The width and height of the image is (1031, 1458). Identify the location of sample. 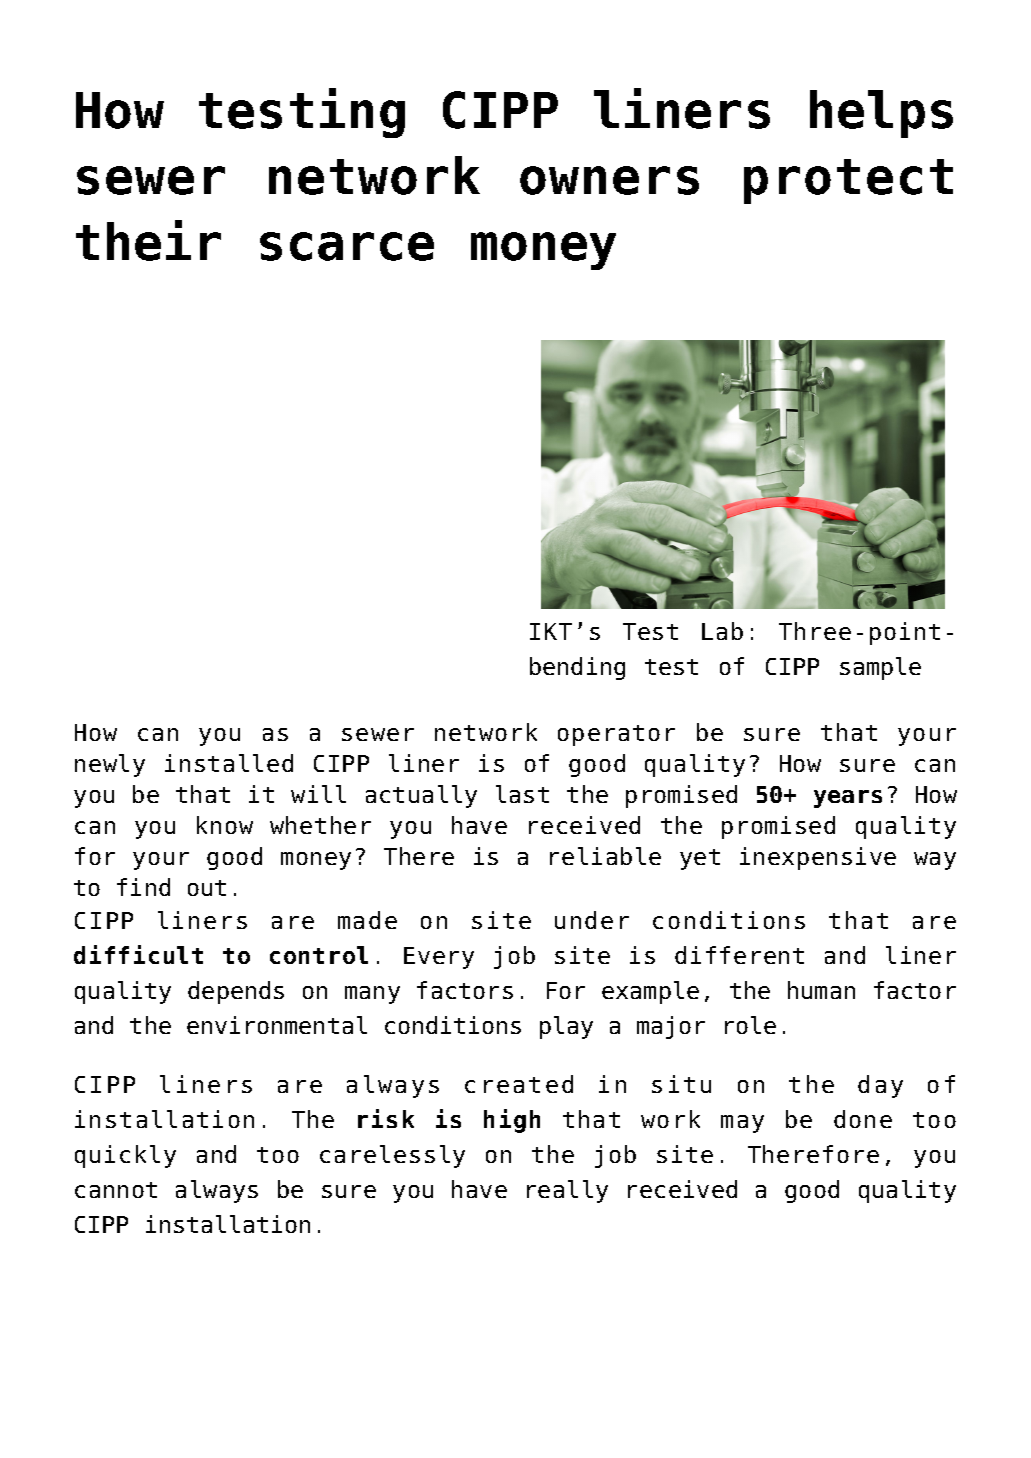
(880, 668).
